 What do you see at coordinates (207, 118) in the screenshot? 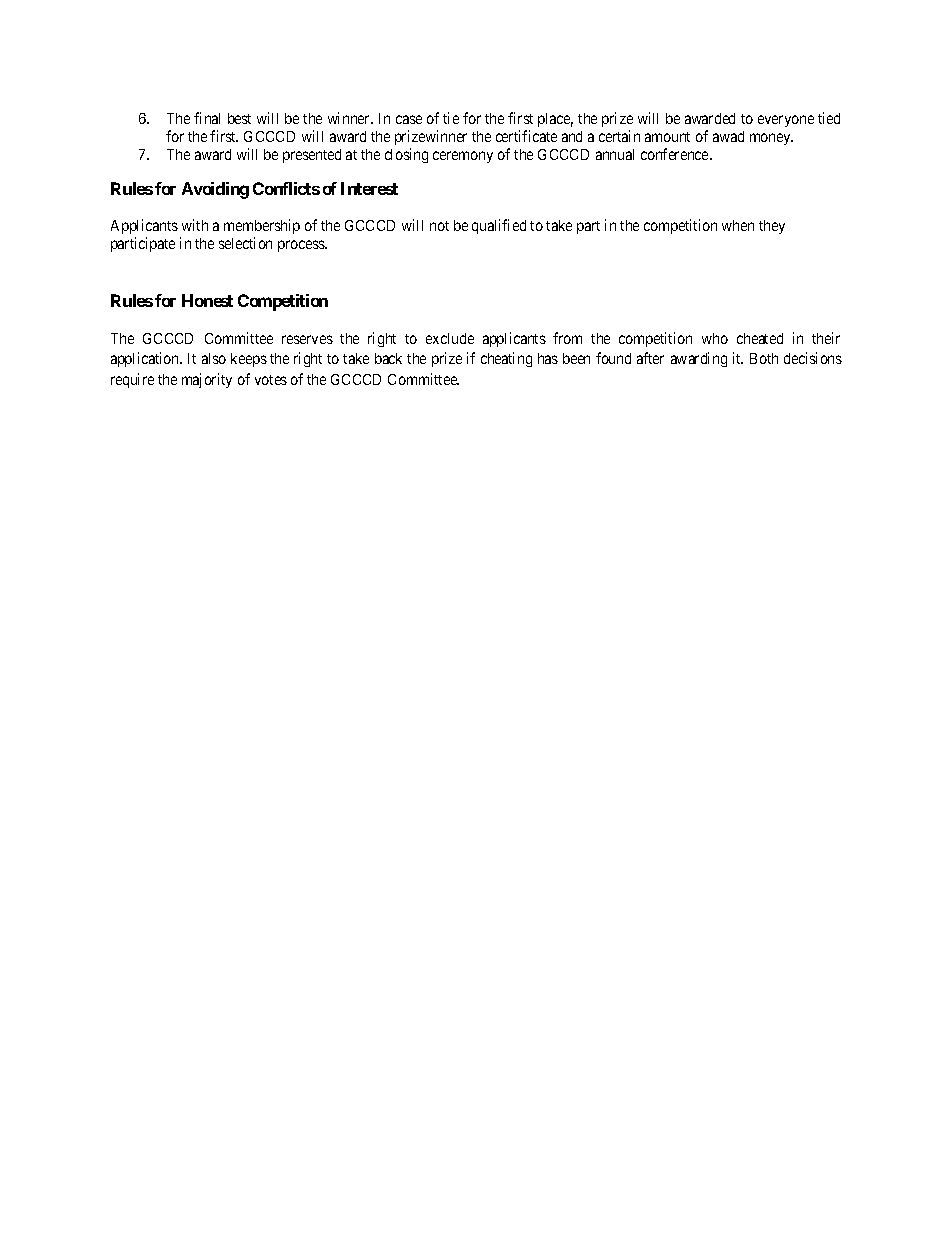
I see `final` at bounding box center [207, 118].
